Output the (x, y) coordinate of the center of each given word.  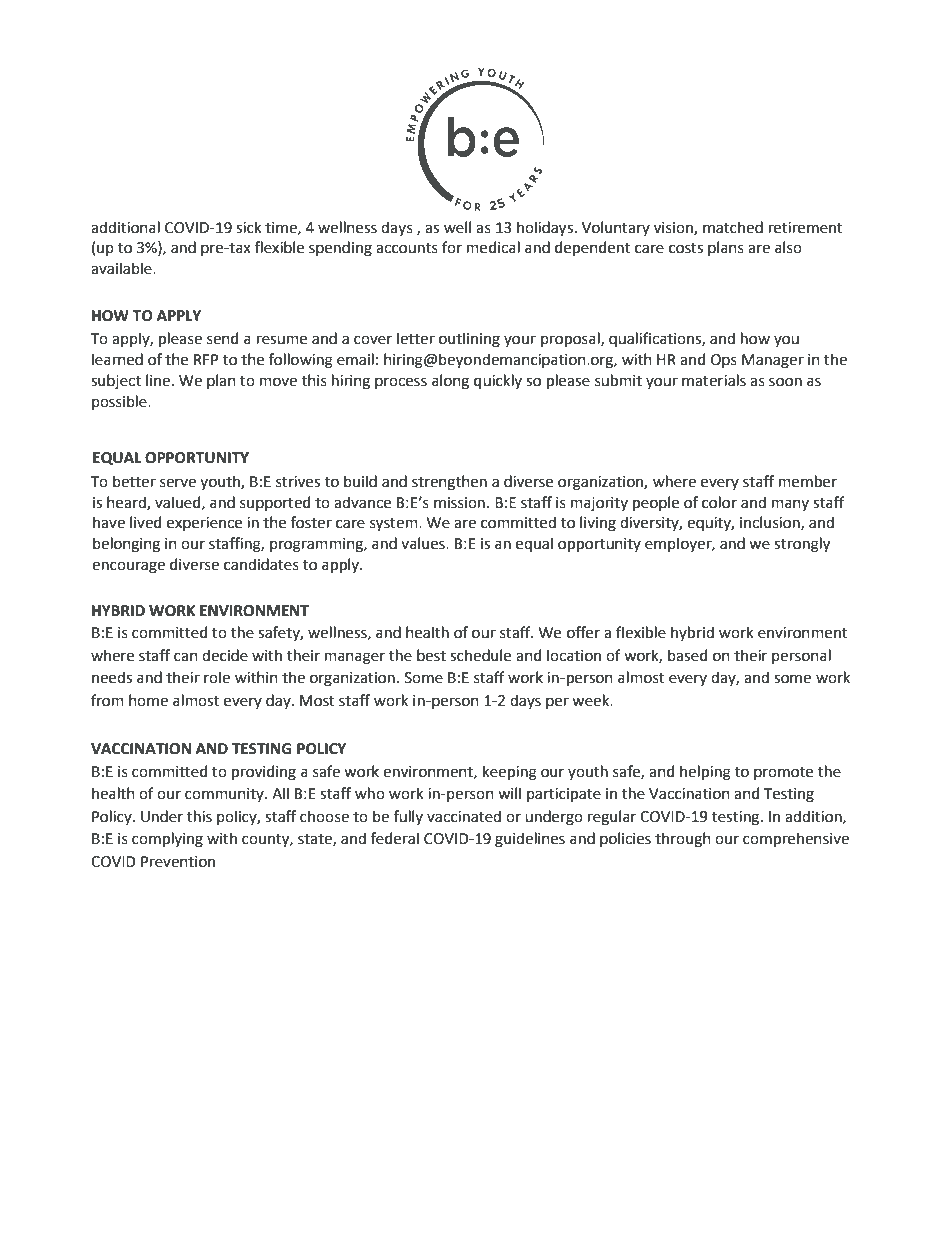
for (452, 247)
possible (120, 402)
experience (204, 524)
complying (167, 840)
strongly (802, 545)
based (687, 655)
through (683, 840)
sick (249, 227)
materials (714, 380)
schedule (480, 655)
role (217, 677)
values (424, 543)
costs (686, 248)
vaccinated (464, 816)
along (450, 382)
